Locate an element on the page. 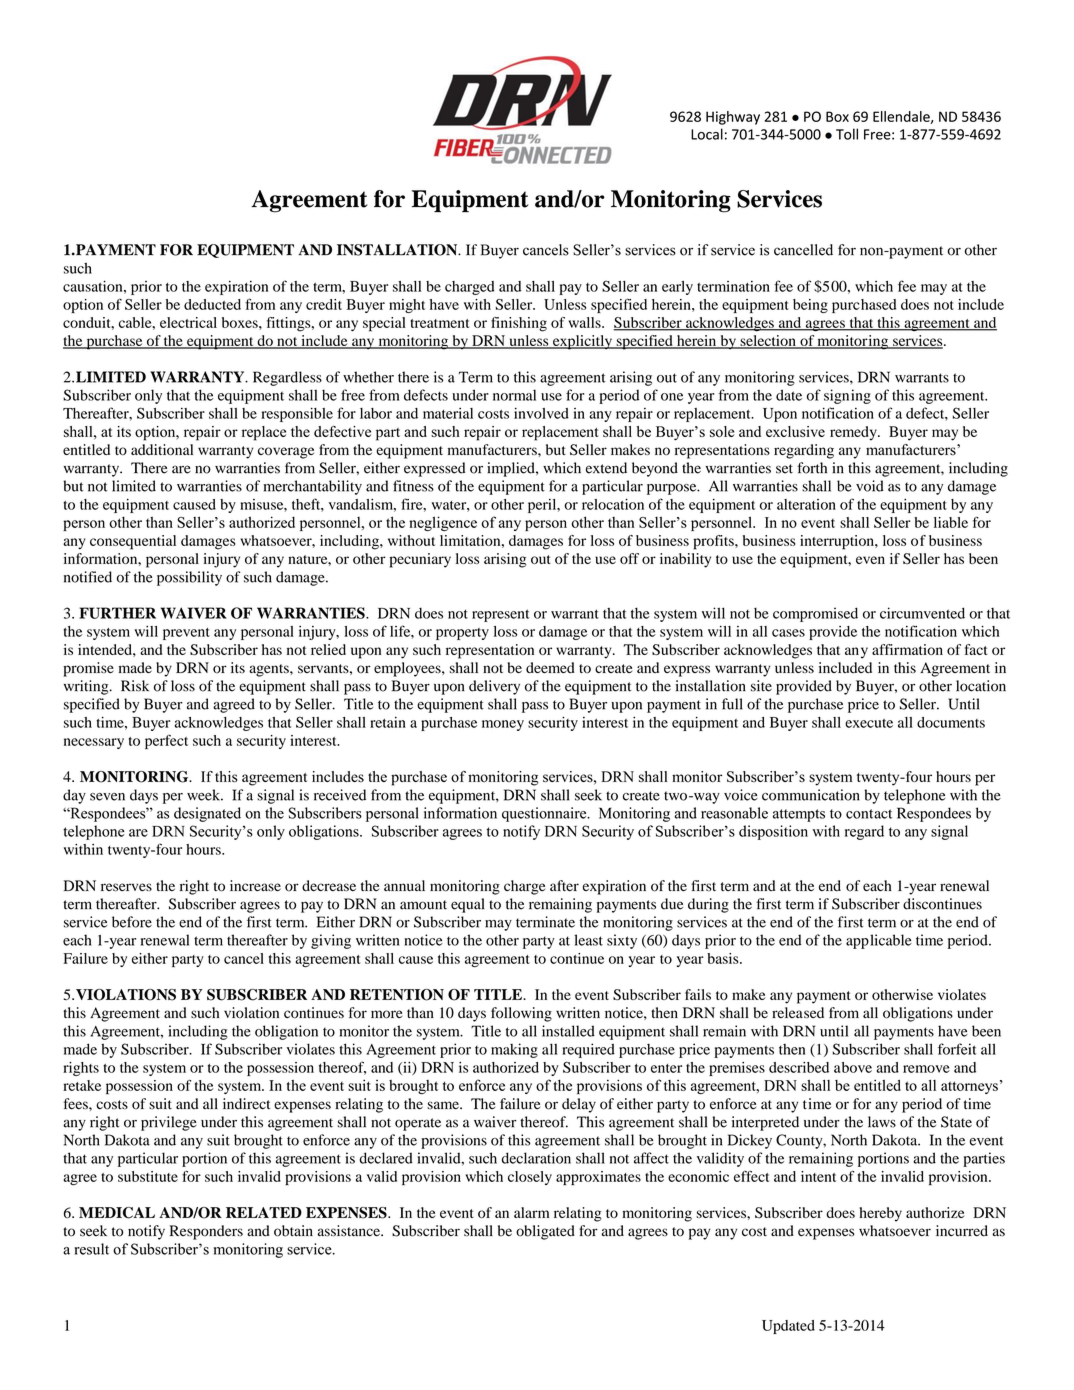 This document has height=1390, width=1074. Toll is located at coordinates (847, 134).
